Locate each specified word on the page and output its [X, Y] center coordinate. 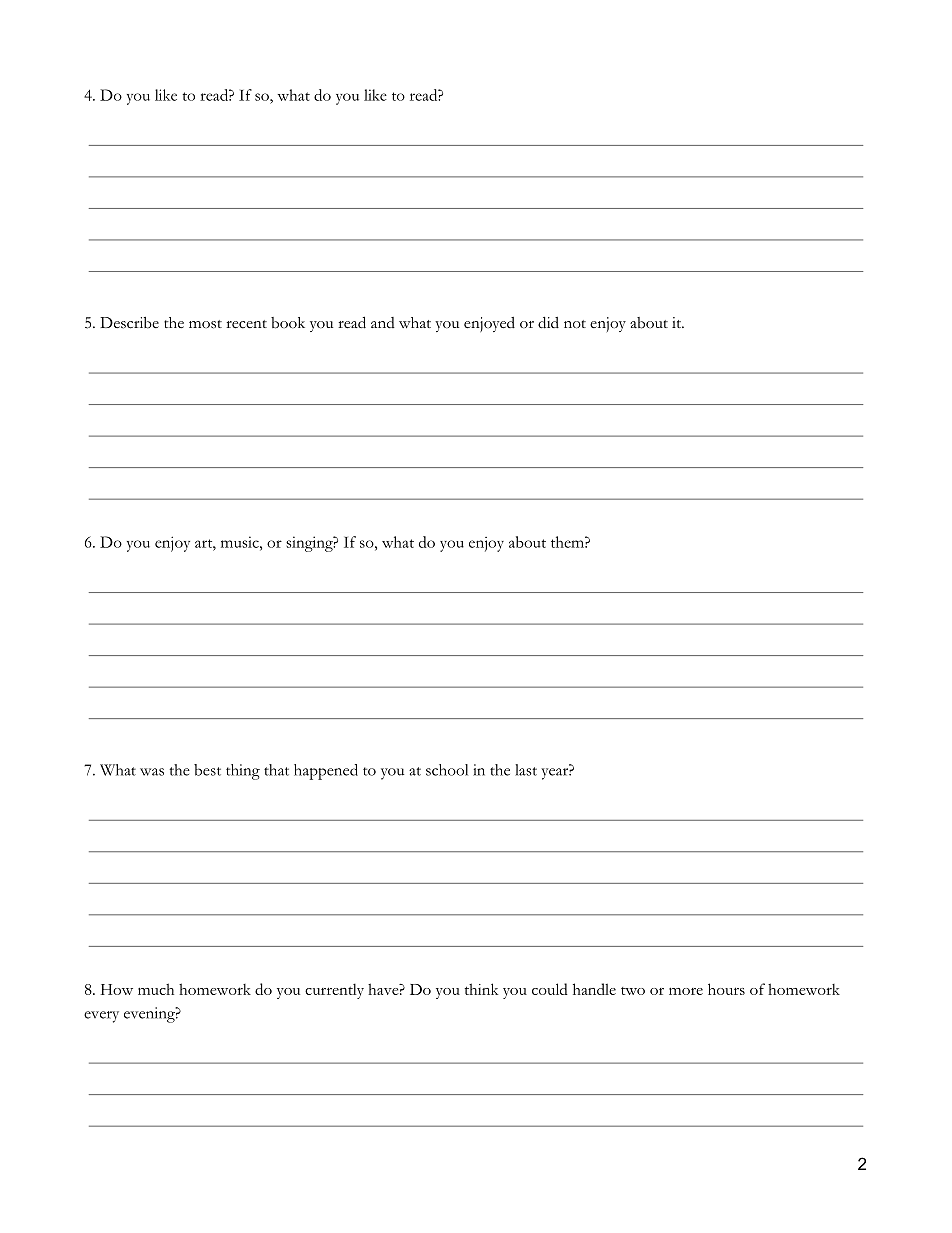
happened [326, 772]
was [152, 772]
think [481, 989]
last [526, 770]
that [276, 770]
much [156, 989]
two [633, 991]
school [447, 770]
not [575, 324]
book [288, 323]
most [205, 324]
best [207, 770]
